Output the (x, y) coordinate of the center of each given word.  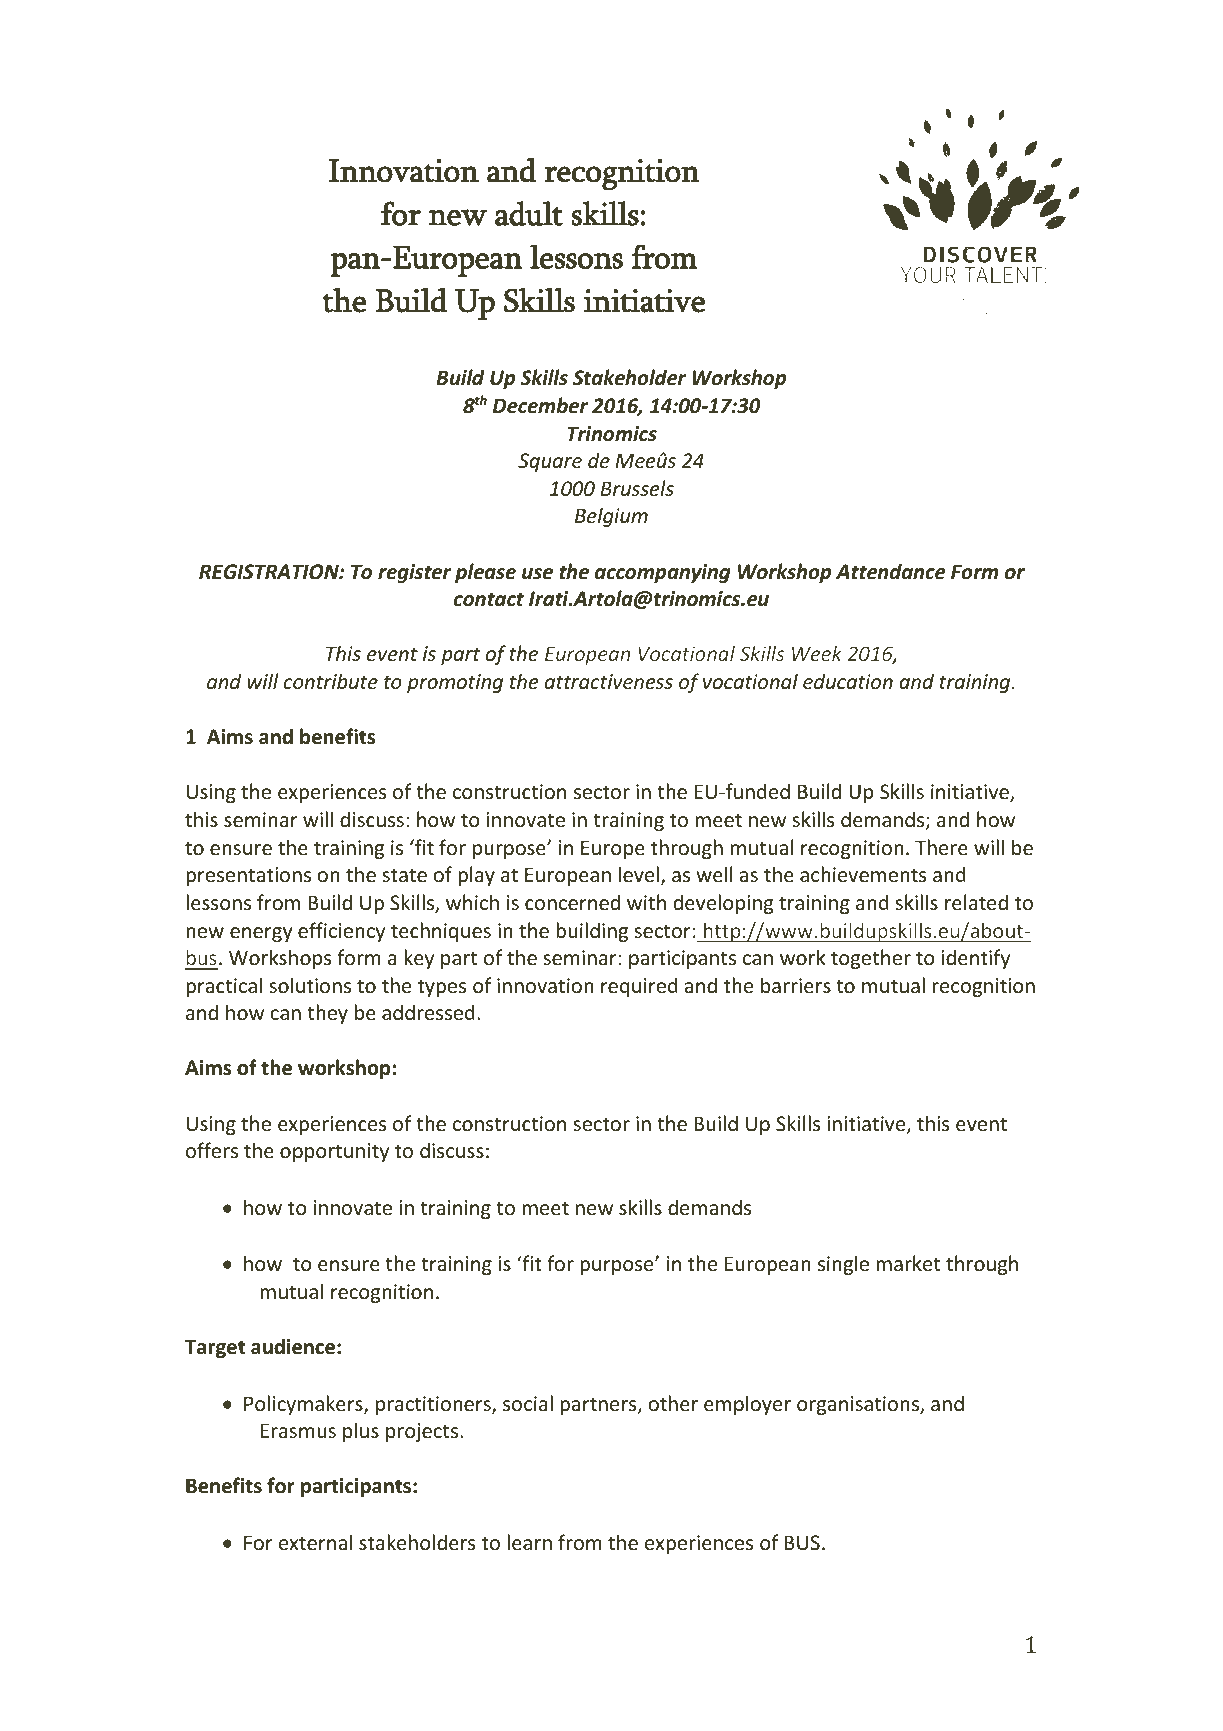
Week (817, 653)
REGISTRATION (270, 572)
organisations (859, 1405)
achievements (863, 874)
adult (529, 213)
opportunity (334, 1152)
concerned (572, 902)
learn (529, 1542)
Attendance (890, 571)
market (908, 1263)
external (315, 1542)
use (537, 574)
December (540, 405)
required (639, 987)
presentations (248, 876)
